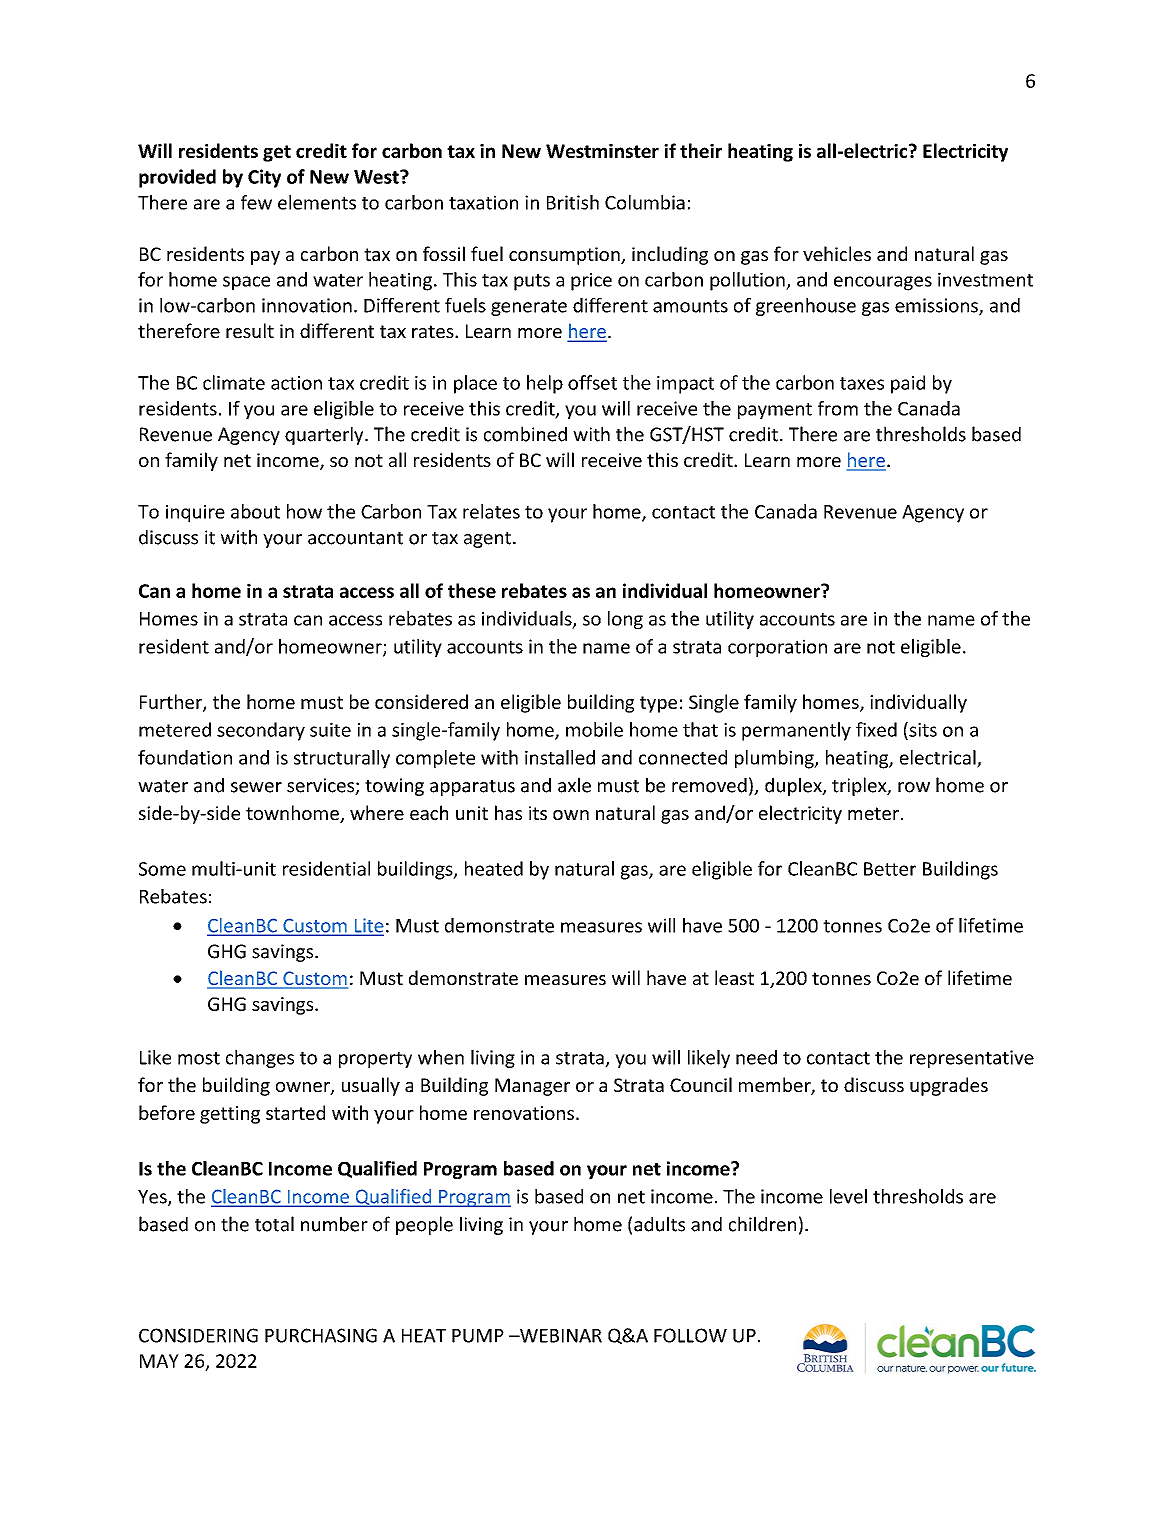  Describe the element at coordinates (368, 926) in the page. I see `Lite` at that location.
